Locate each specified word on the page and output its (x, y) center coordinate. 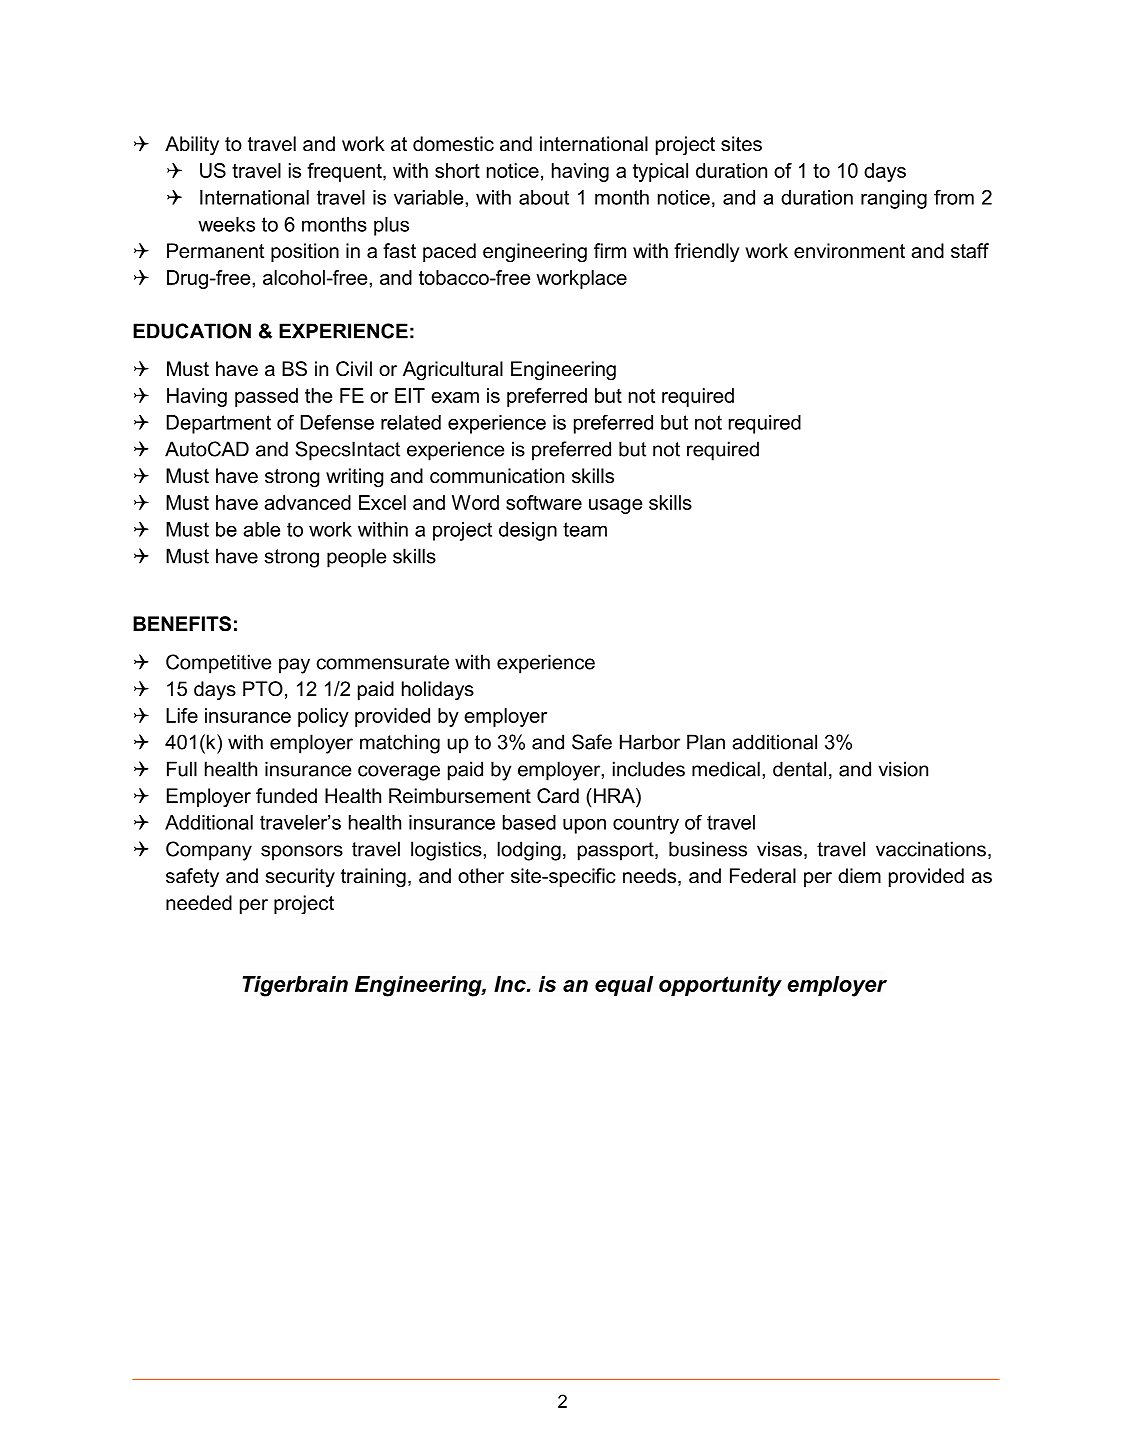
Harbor (650, 742)
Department (219, 424)
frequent (345, 172)
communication (497, 476)
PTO (263, 689)
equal (624, 986)
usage (615, 506)
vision (903, 769)
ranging (894, 199)
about (544, 197)
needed (199, 903)
